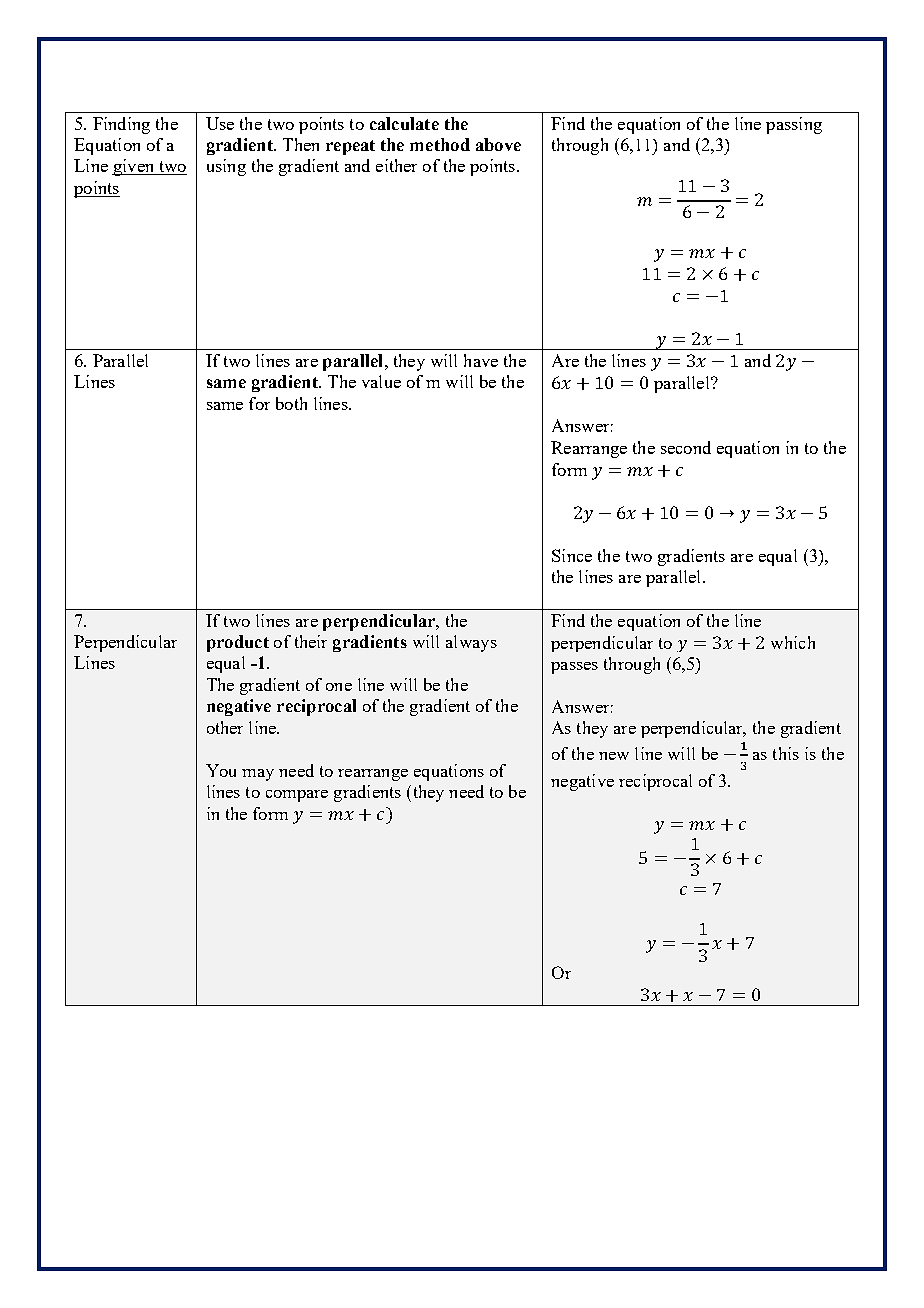  I want to click on second, so click(686, 447).
